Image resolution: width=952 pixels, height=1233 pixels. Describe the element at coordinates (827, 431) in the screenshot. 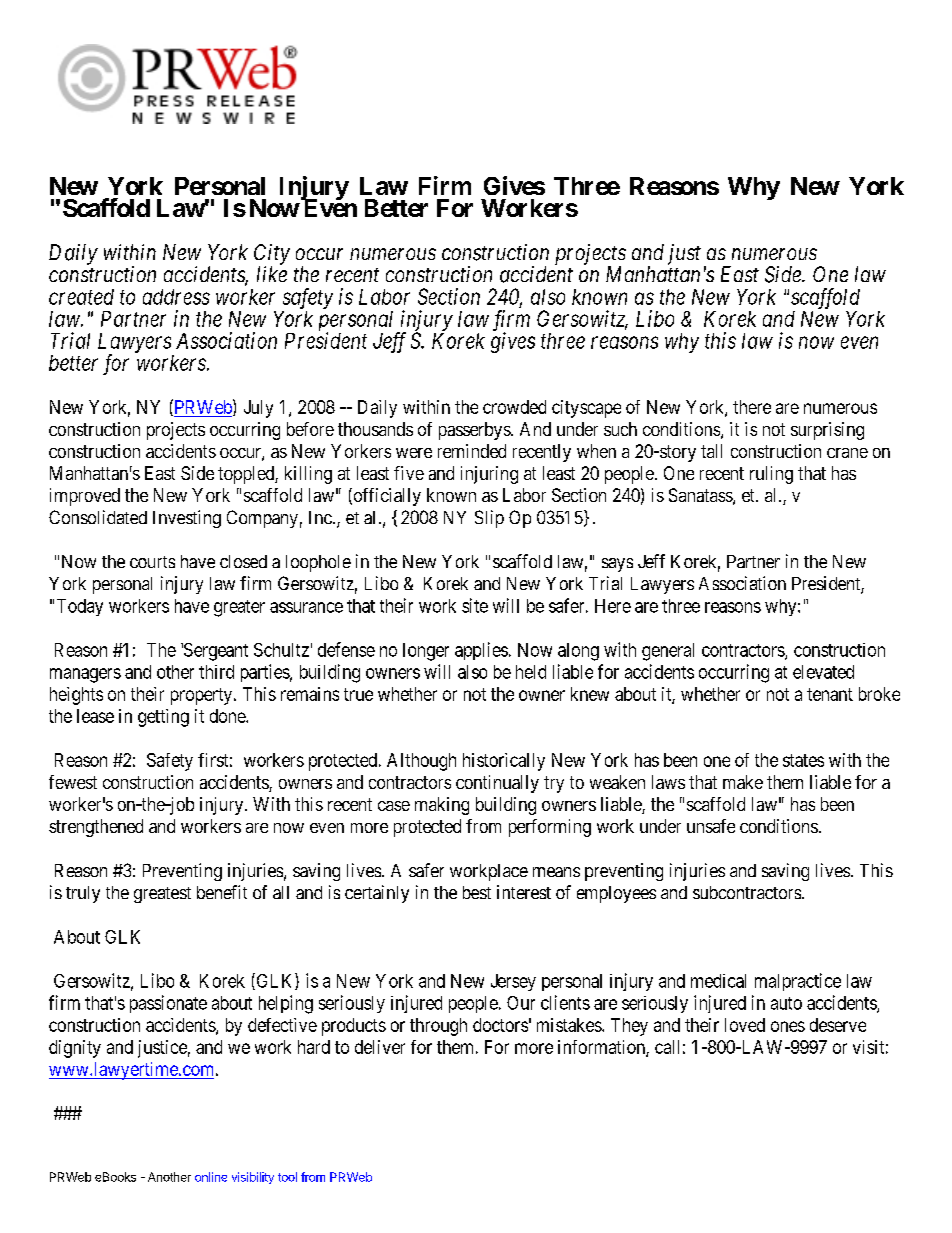

I see `surprising` at that location.
